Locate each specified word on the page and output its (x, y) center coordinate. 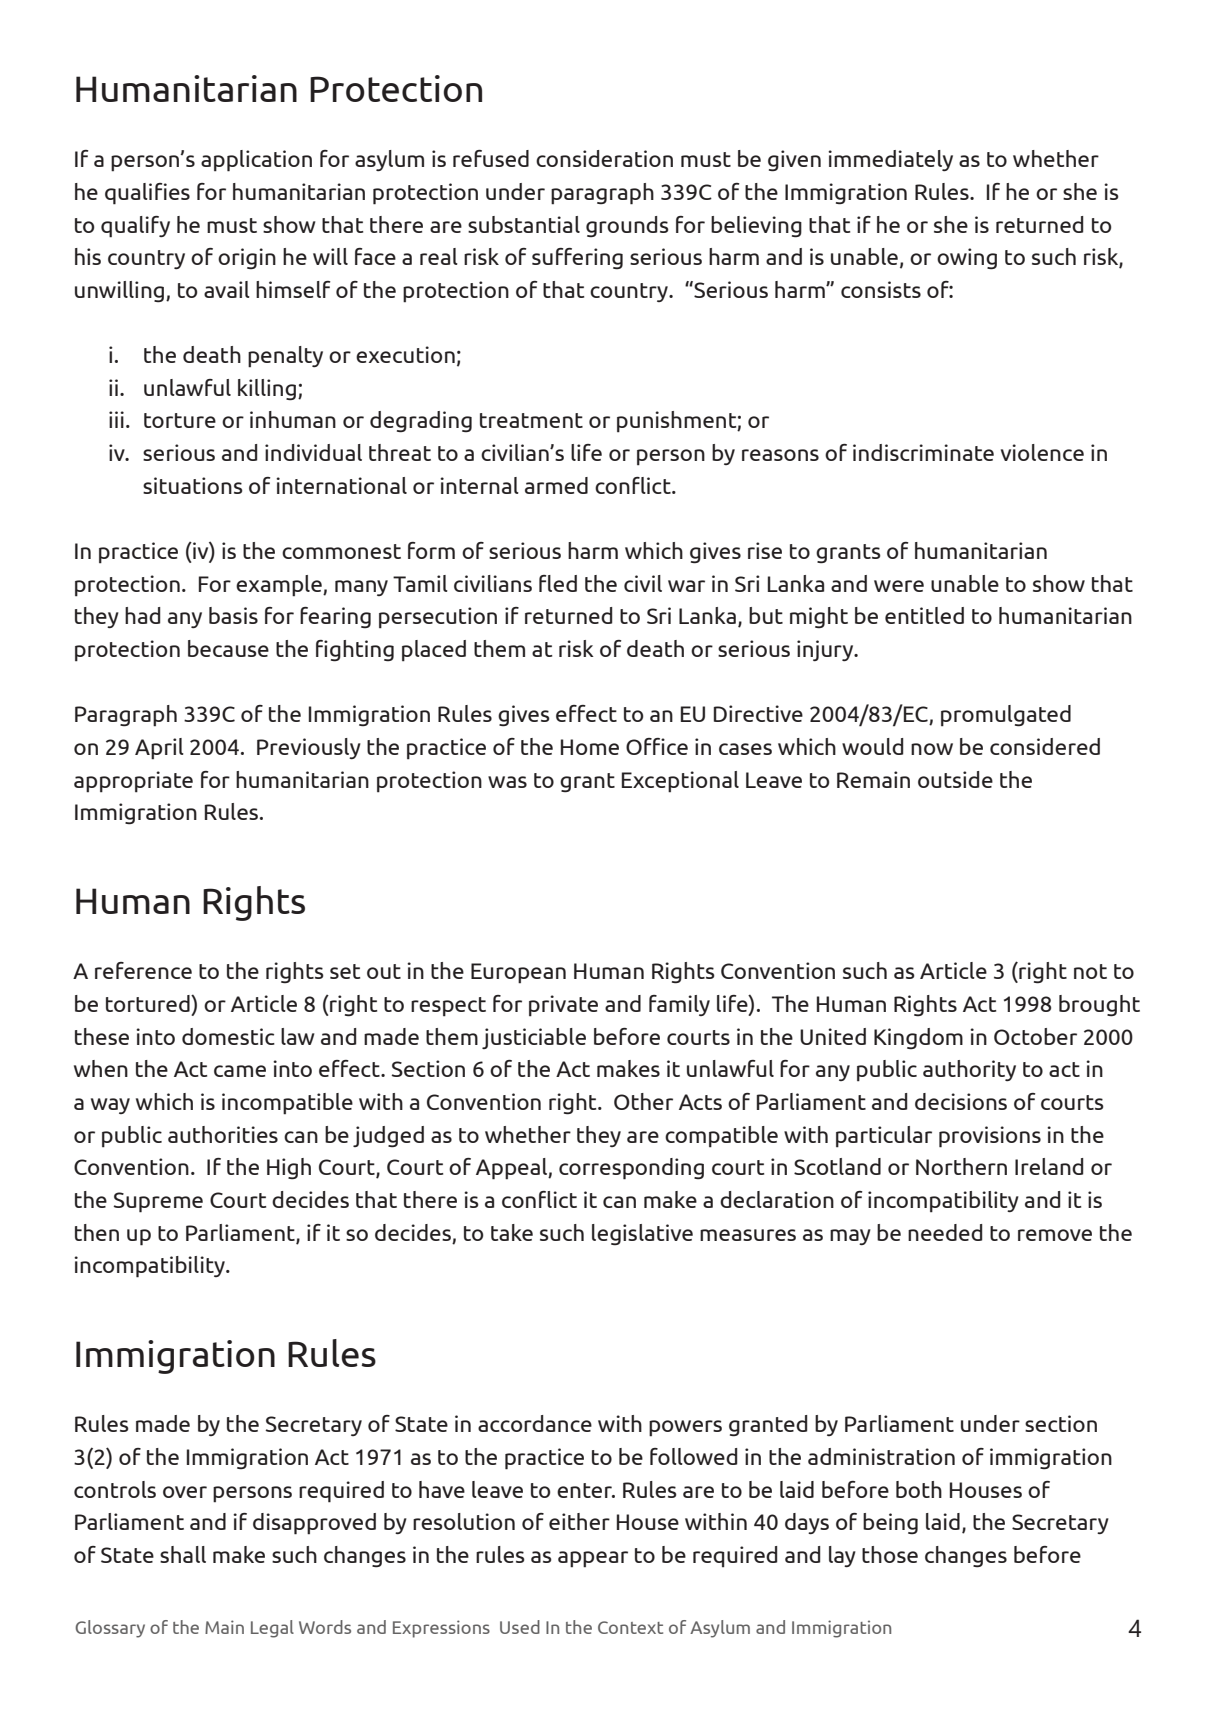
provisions (990, 1137)
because (228, 648)
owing (967, 259)
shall (183, 1554)
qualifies (147, 194)
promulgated (1006, 716)
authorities (223, 1134)
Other (643, 1101)
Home (590, 747)
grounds (627, 226)
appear (593, 1559)
